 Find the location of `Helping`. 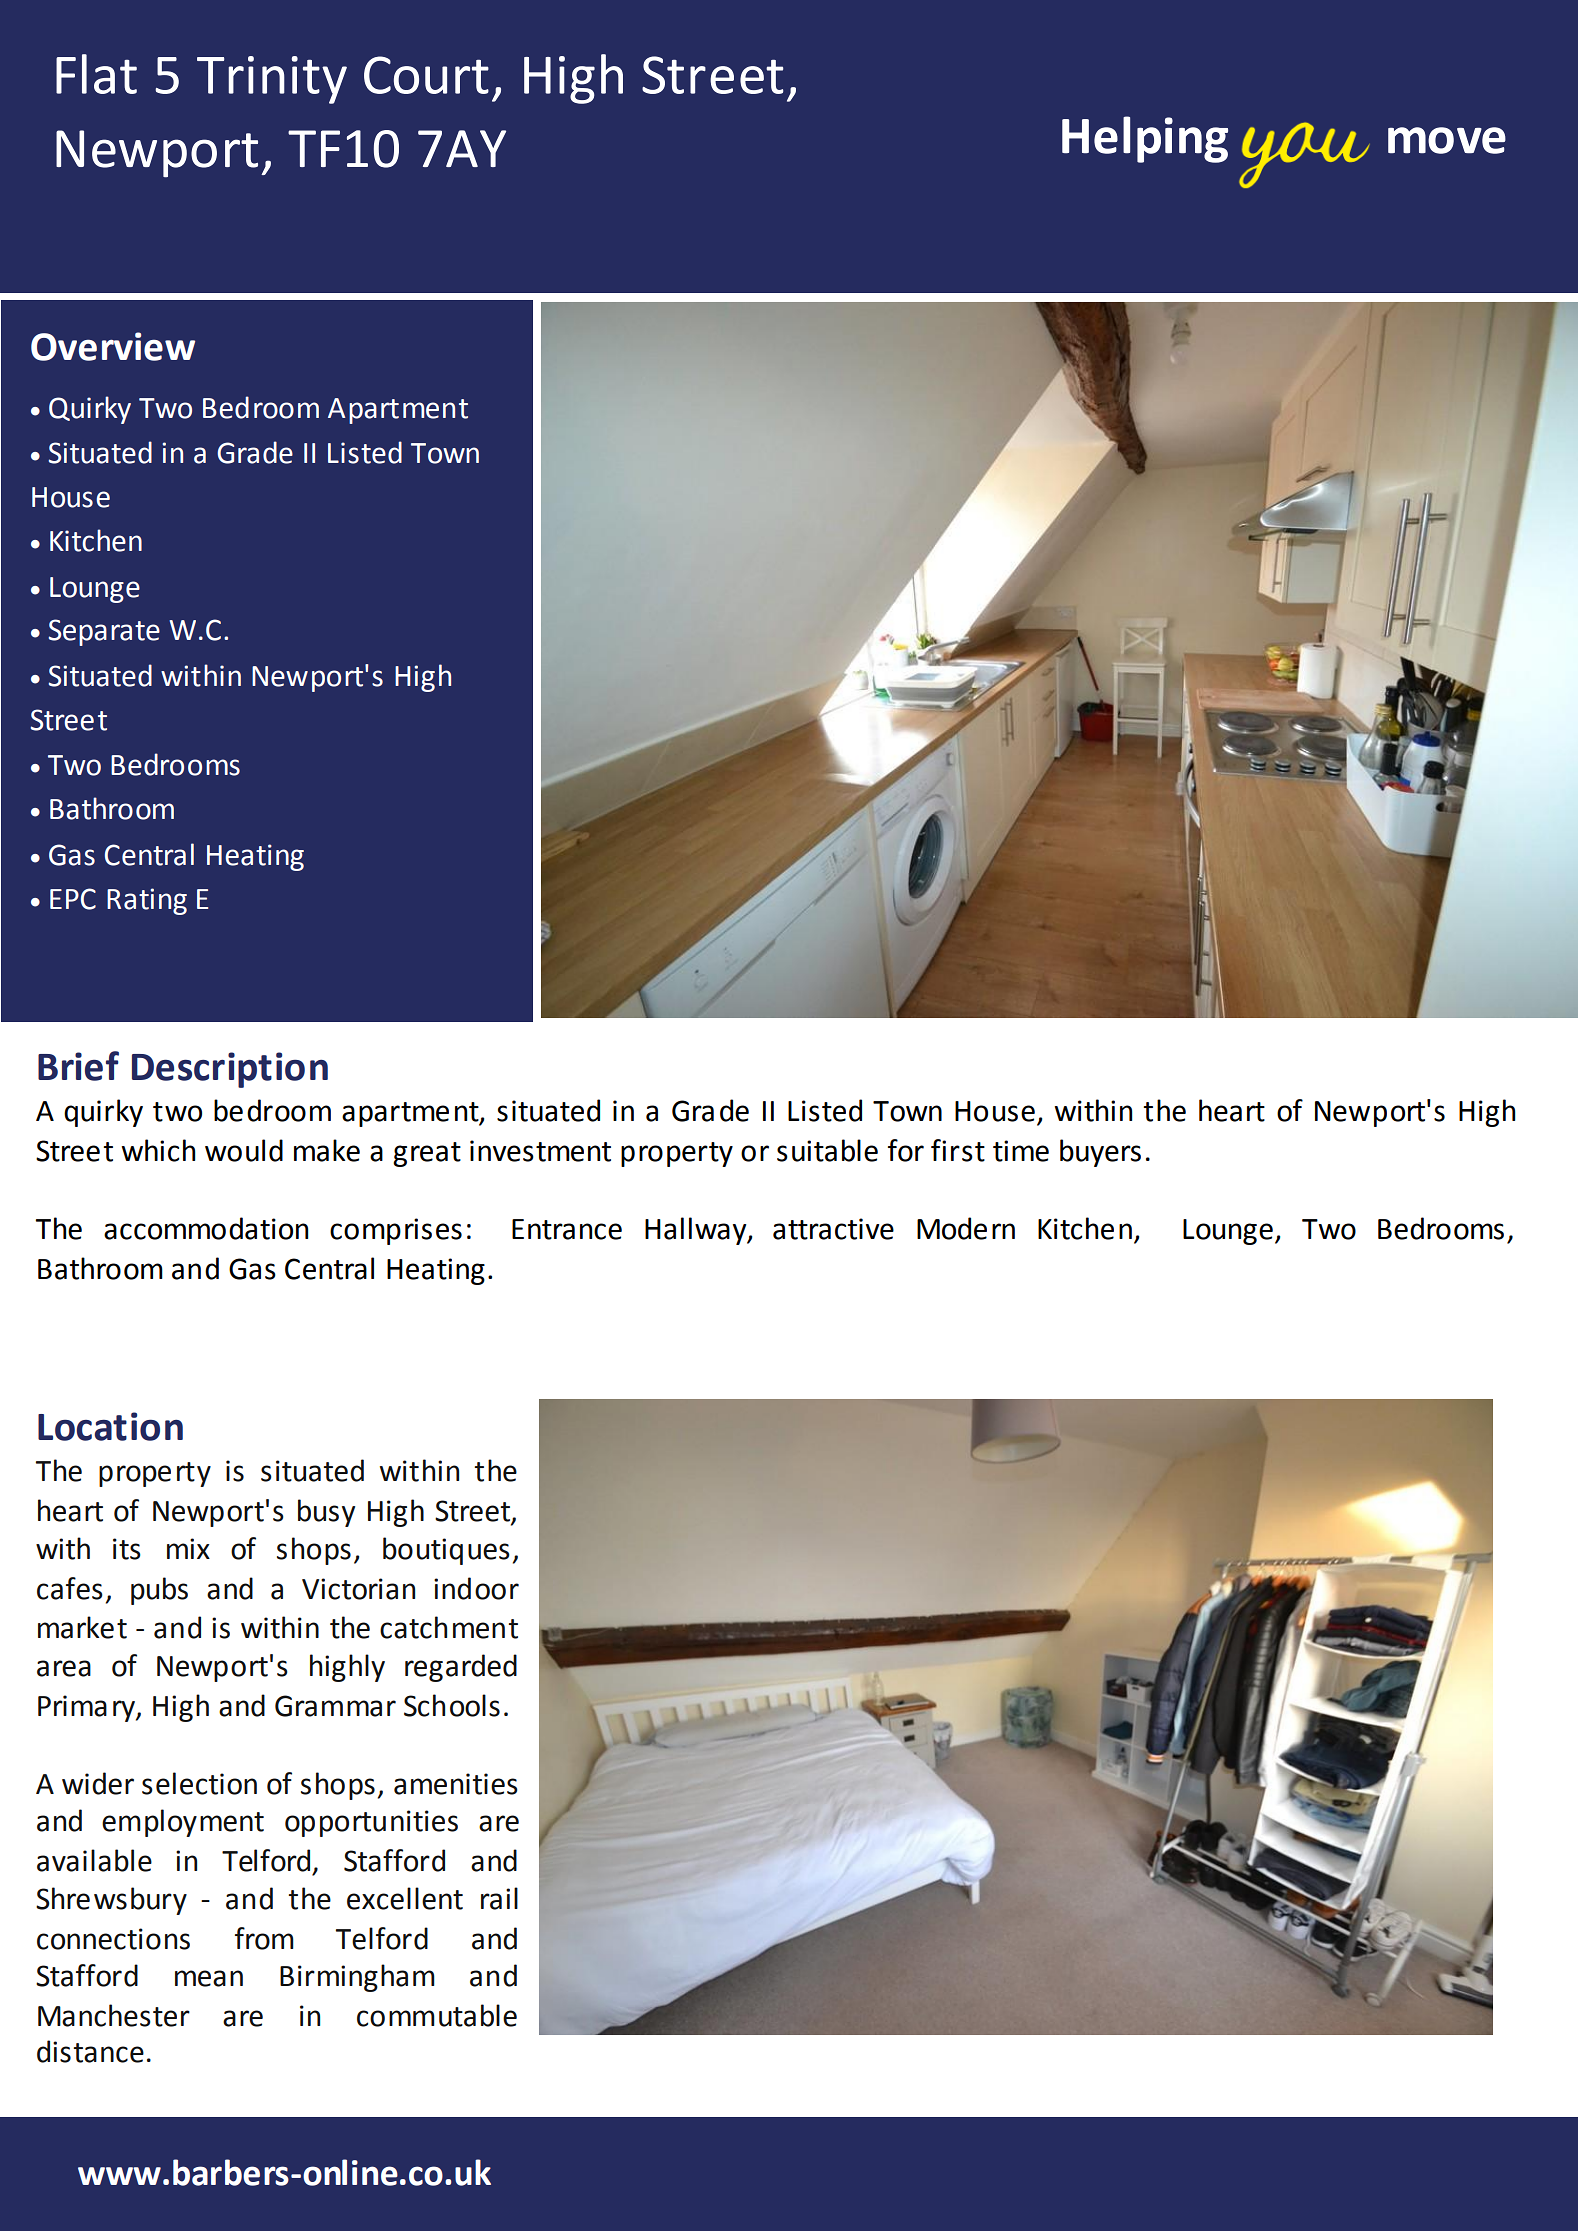

Helping is located at coordinates (1145, 139).
